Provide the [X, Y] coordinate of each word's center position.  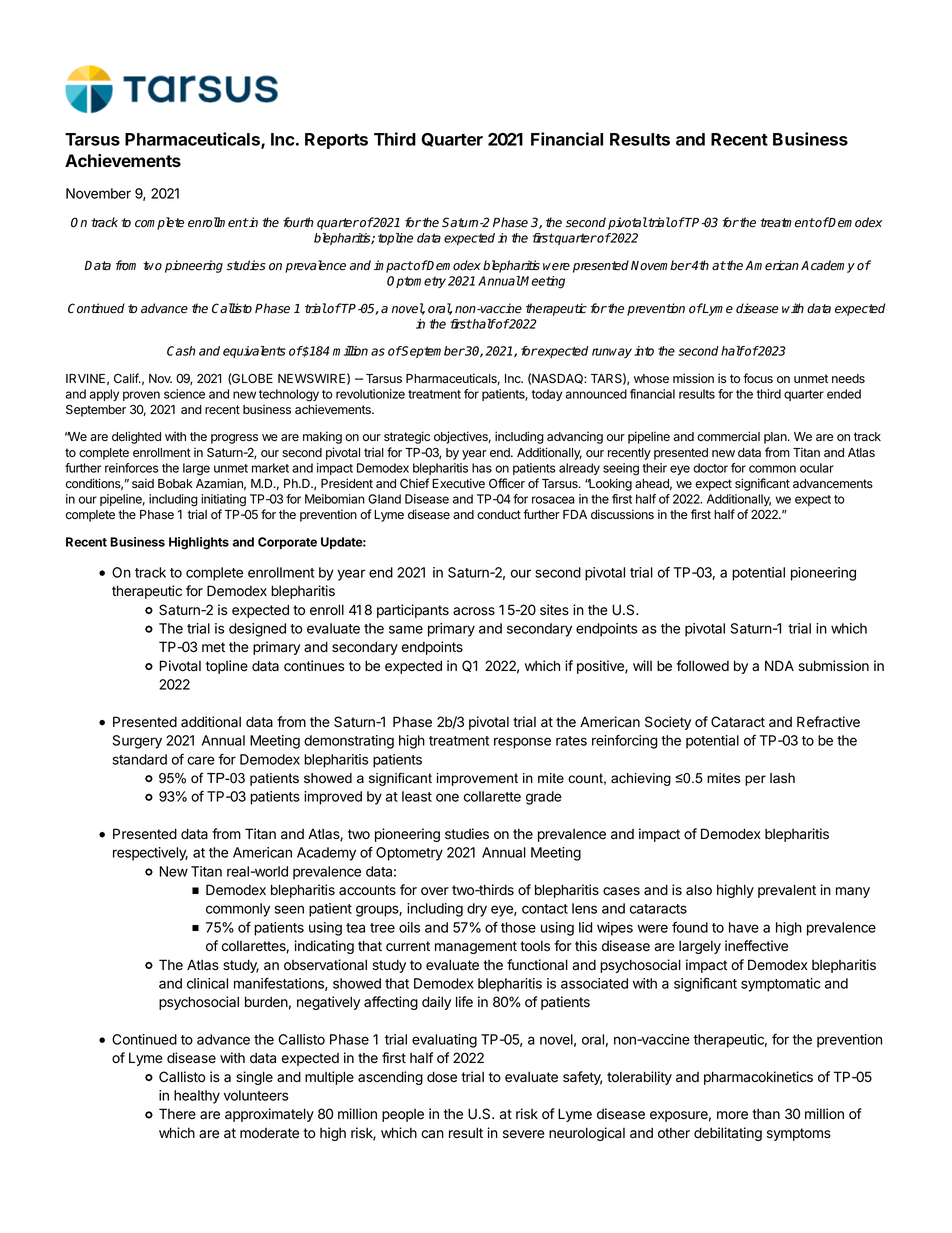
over [435, 891]
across [474, 611]
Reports [336, 141]
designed [257, 630]
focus [758, 378]
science [184, 394]
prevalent [787, 891]
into [644, 351]
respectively [150, 854]
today [547, 395]
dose [442, 1077]
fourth [298, 222]
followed [702, 666]
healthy [197, 1097]
